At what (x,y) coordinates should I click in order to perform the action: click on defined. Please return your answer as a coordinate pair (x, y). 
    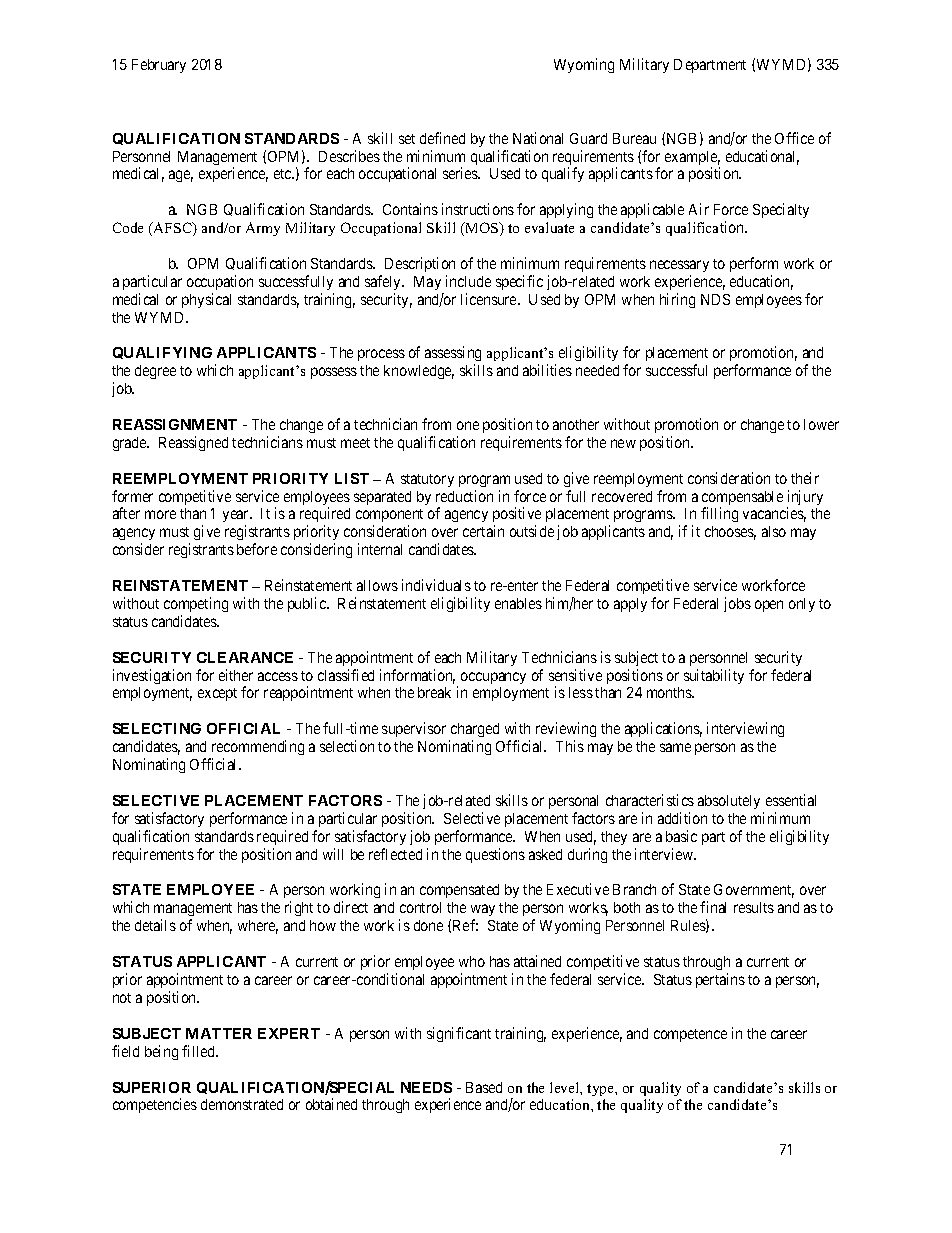
    Looking at the image, I should click on (442, 138).
